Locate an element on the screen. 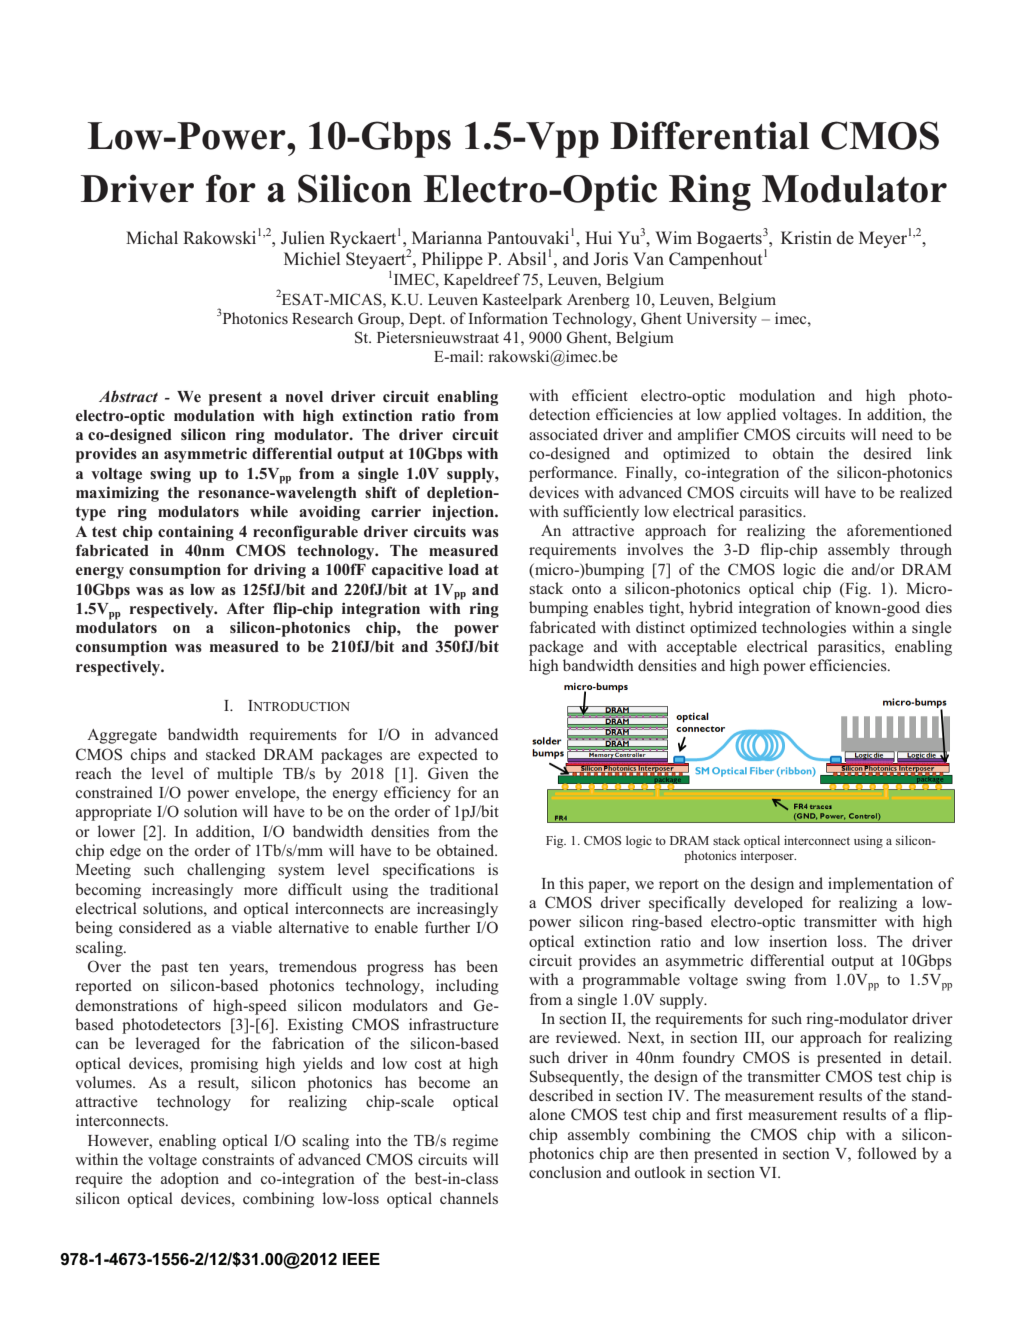  Kristin is located at coordinates (806, 237).
